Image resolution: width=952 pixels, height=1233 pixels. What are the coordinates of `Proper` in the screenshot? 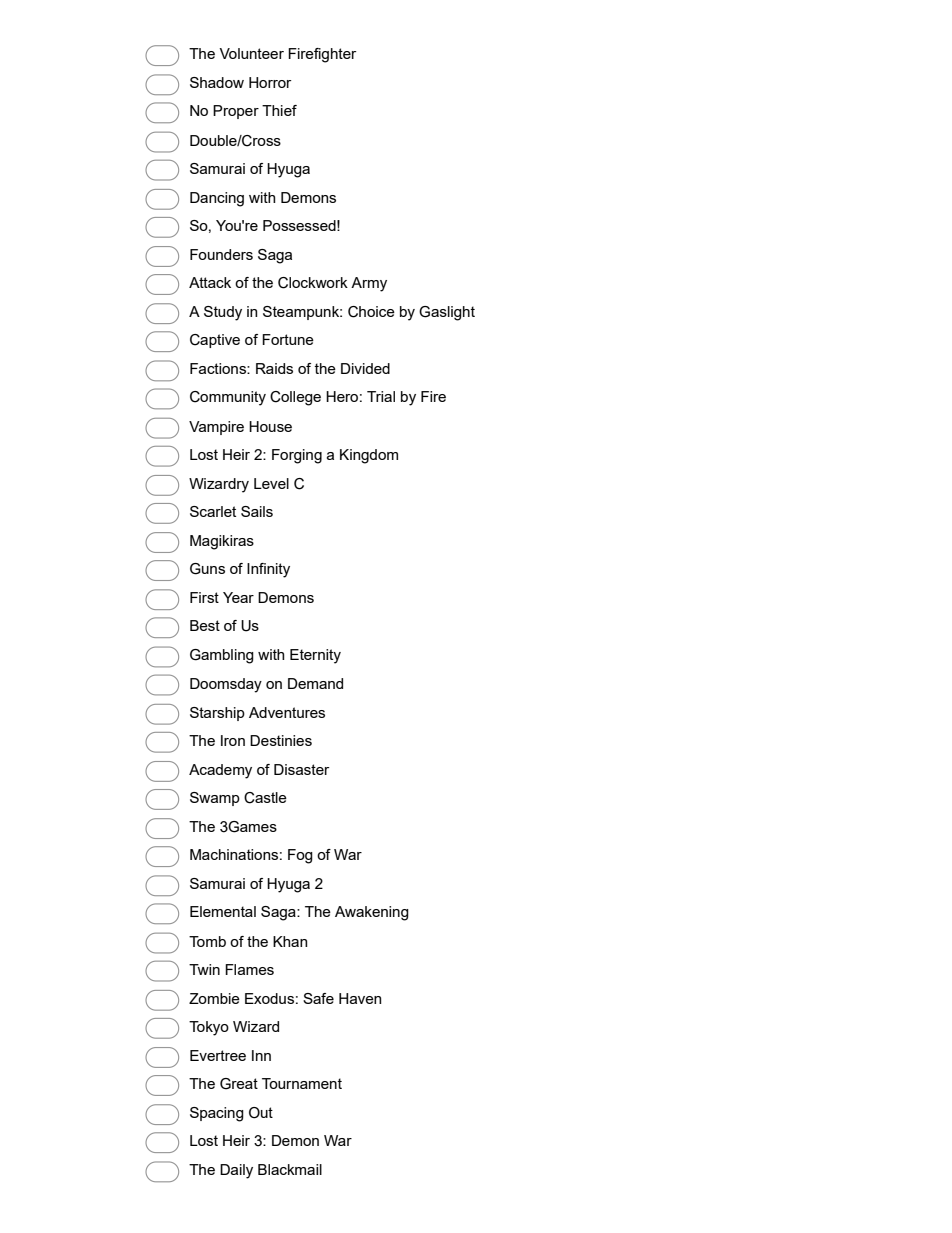 It's located at (236, 112).
